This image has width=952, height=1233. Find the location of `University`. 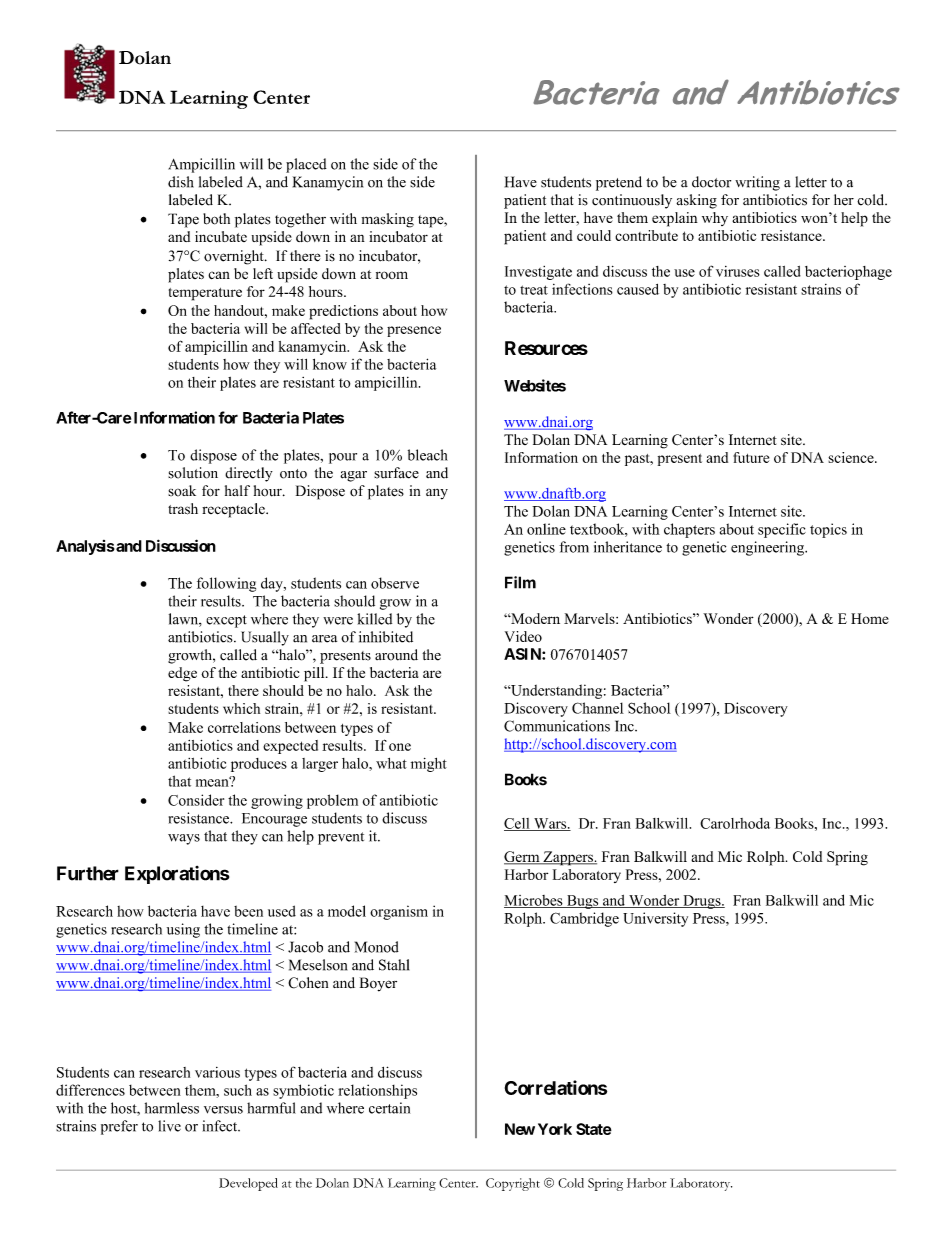

University is located at coordinates (655, 919).
